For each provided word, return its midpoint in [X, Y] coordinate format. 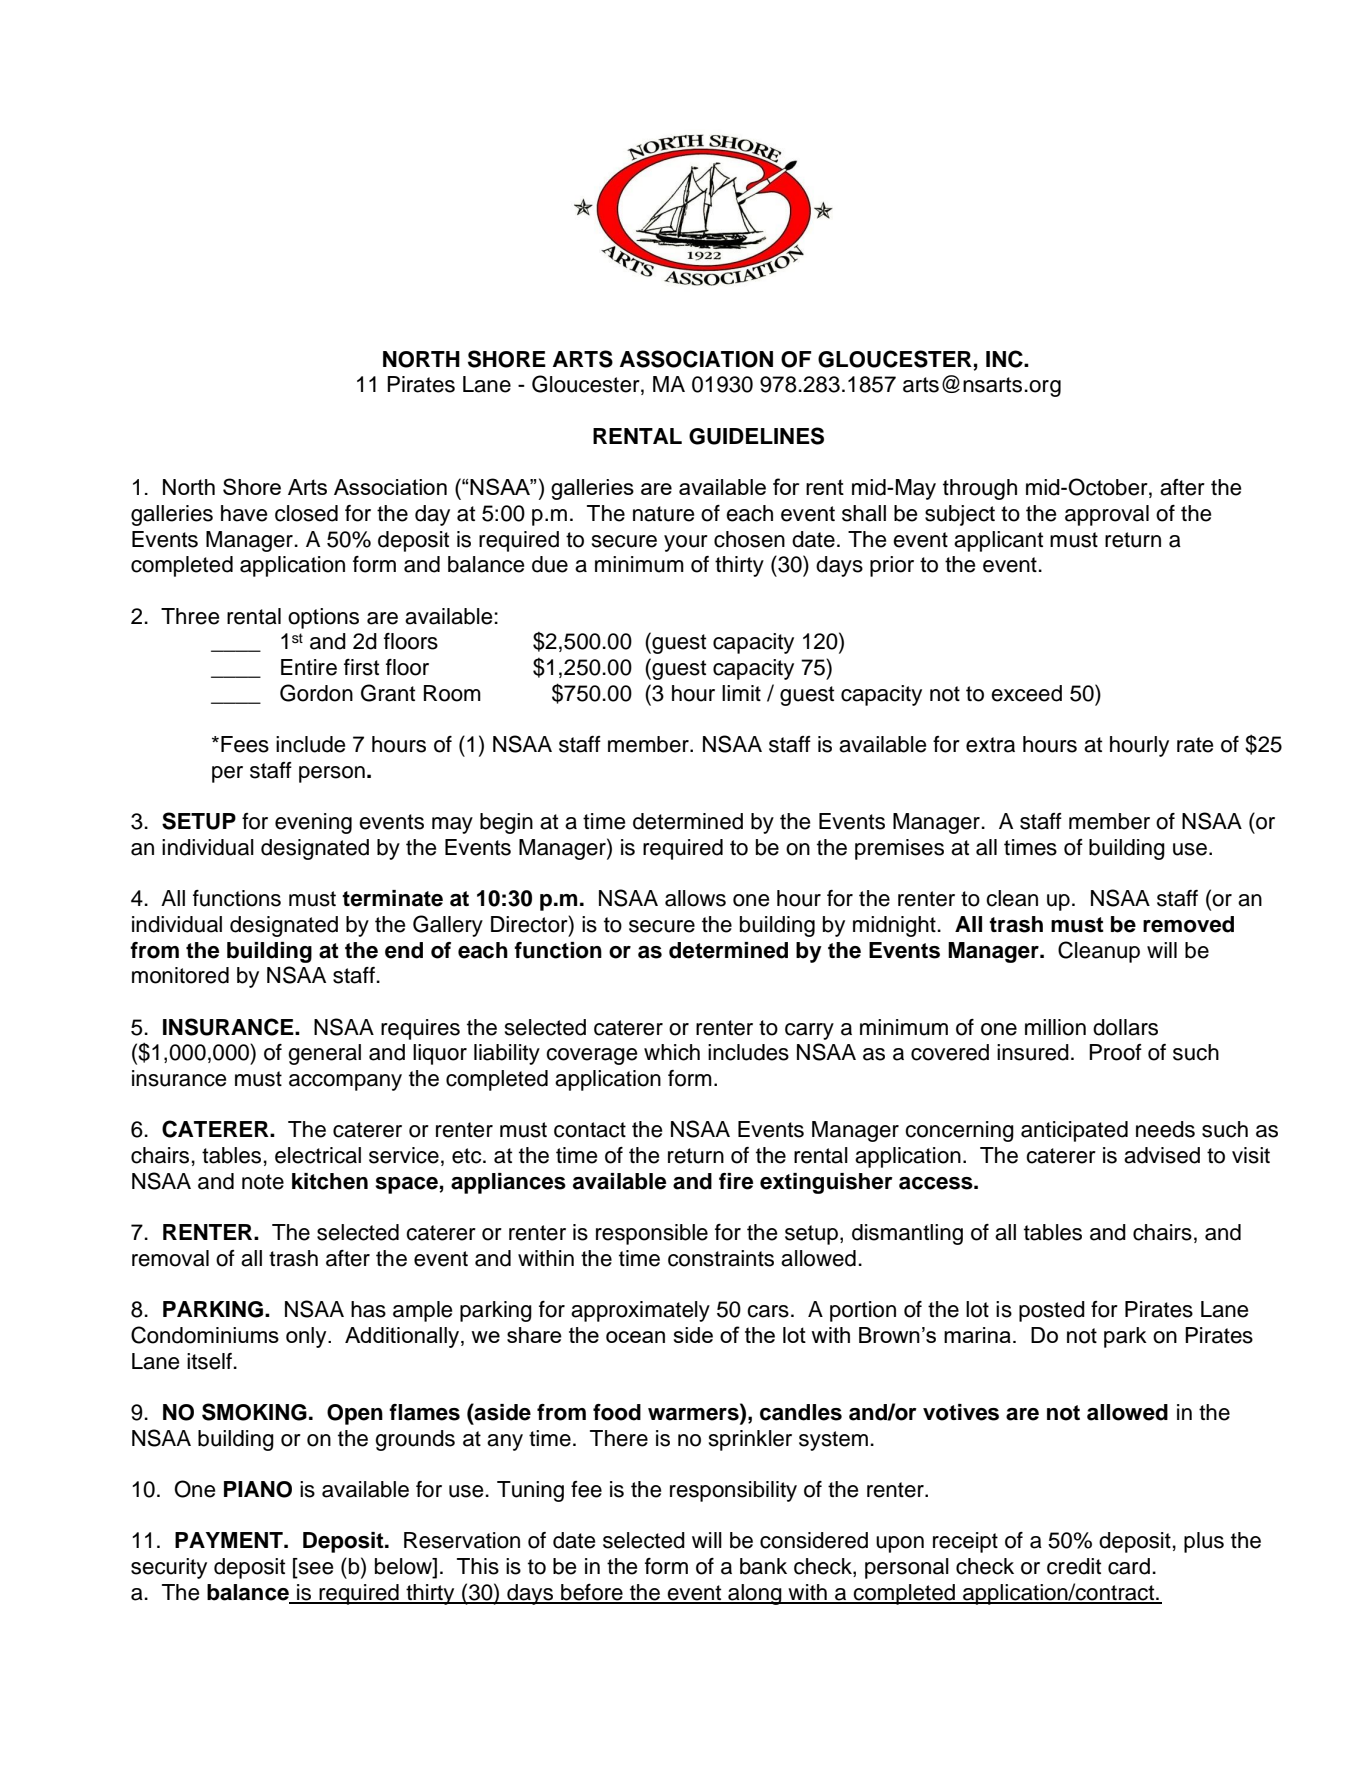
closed [306, 513]
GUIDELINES [756, 436]
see [314, 1569]
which [672, 1052]
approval [1107, 515]
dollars [1125, 1027]
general [324, 1054]
